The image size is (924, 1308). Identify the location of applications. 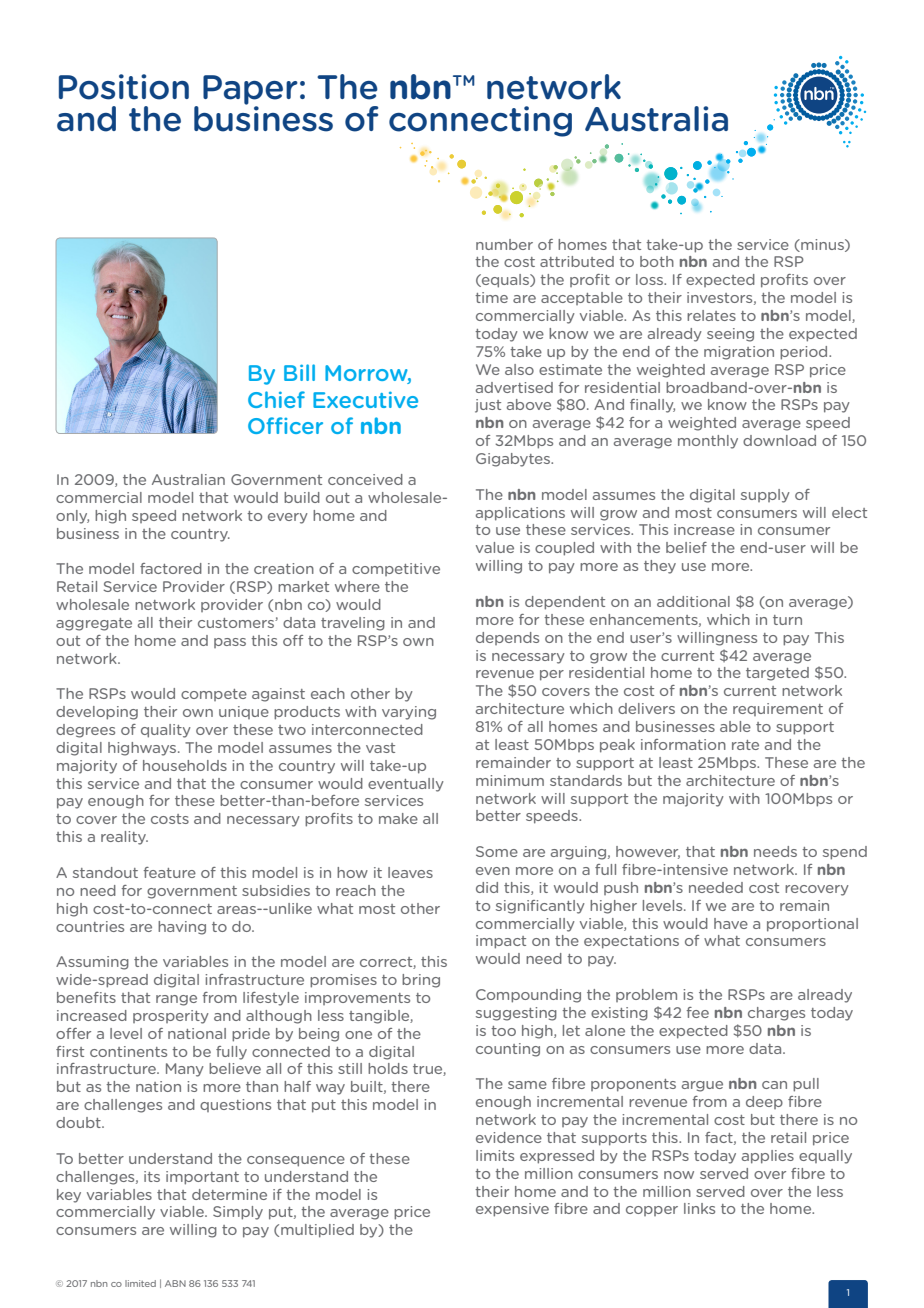
(520, 514).
